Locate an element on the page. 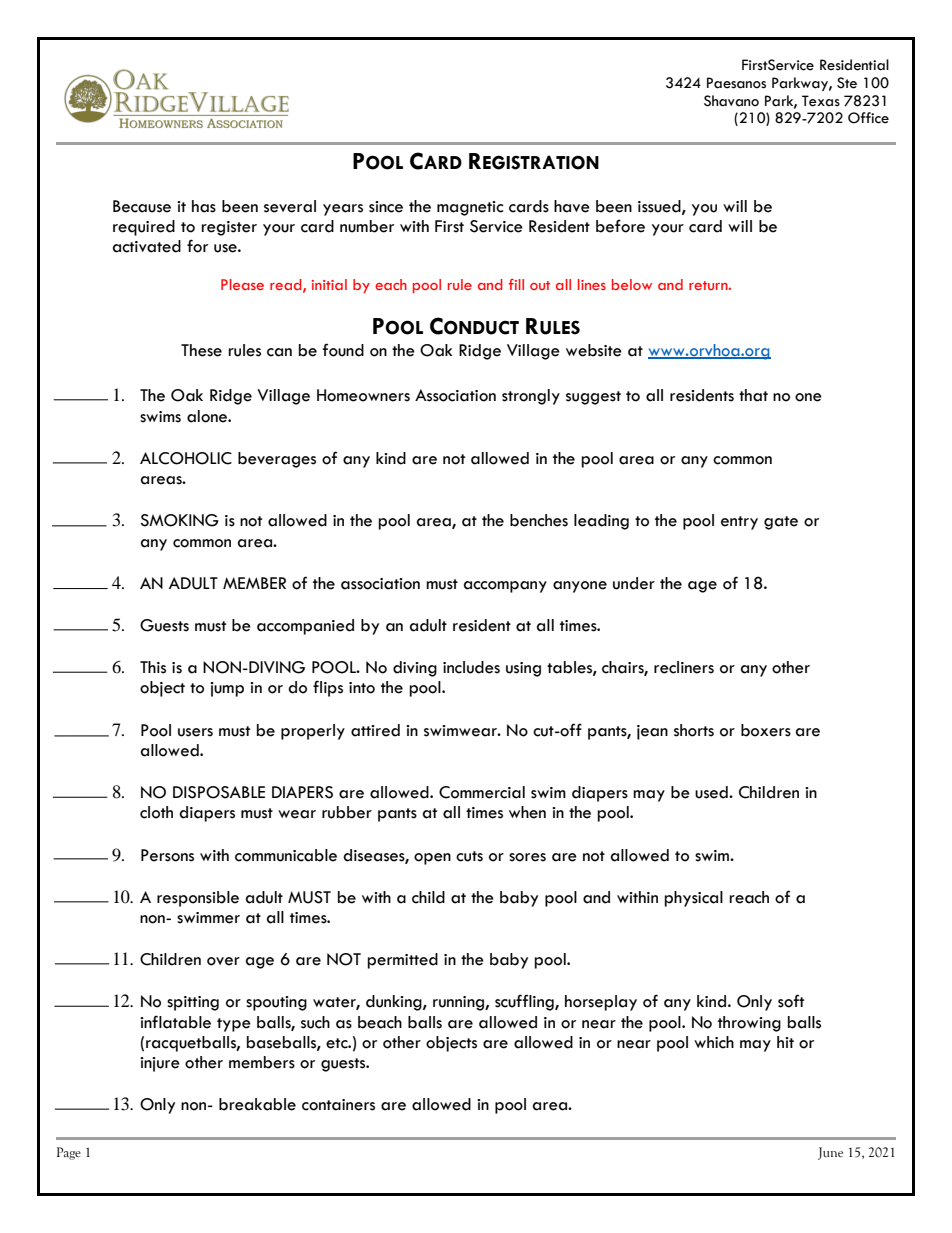  Texas is located at coordinates (821, 101).
